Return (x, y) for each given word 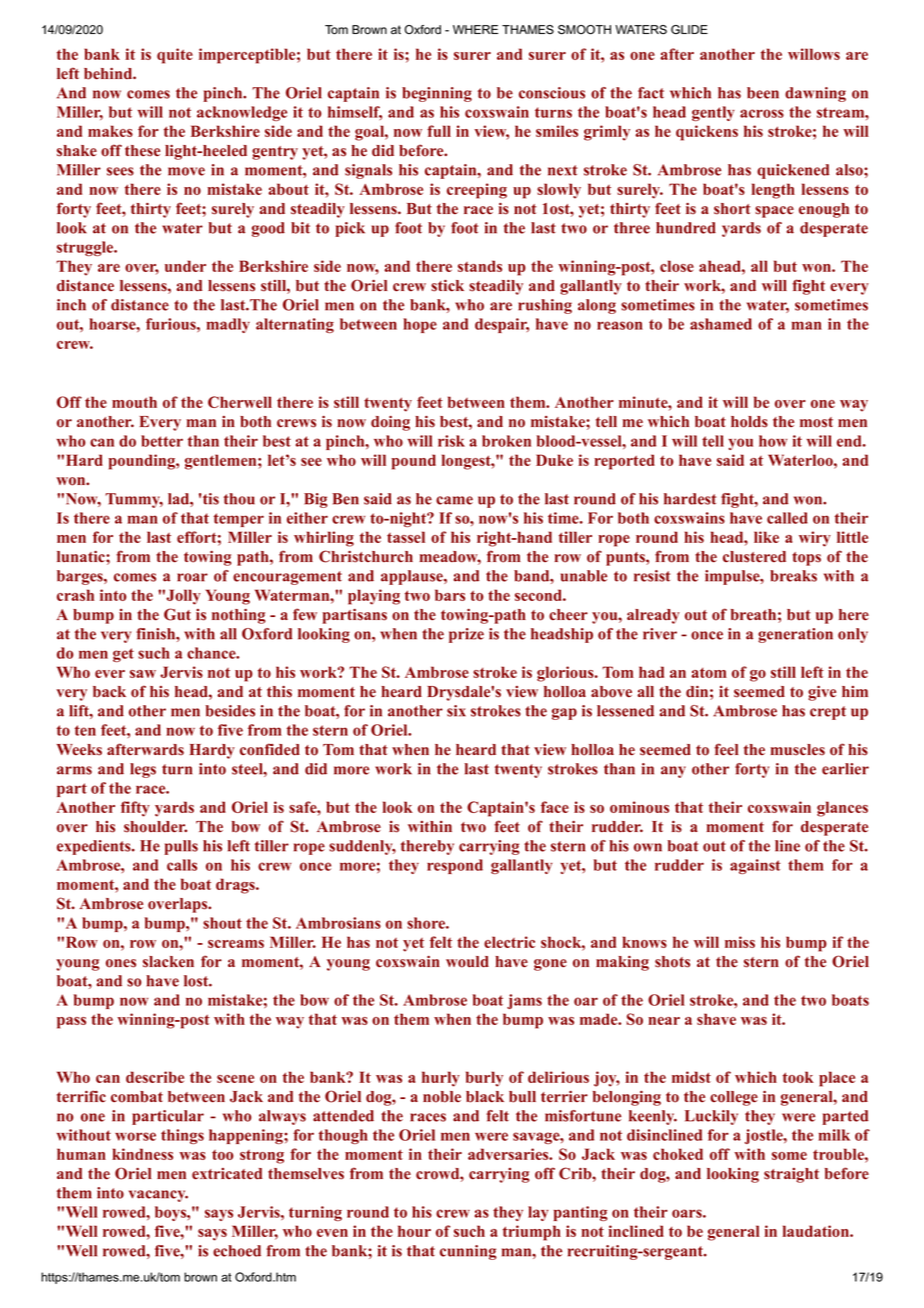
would (467, 962)
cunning (468, 1252)
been (763, 93)
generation (795, 635)
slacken (168, 962)
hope (420, 325)
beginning (437, 94)
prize (466, 635)
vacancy (158, 1196)
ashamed (721, 324)
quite (175, 56)
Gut (177, 614)
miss (740, 942)
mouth (134, 402)
